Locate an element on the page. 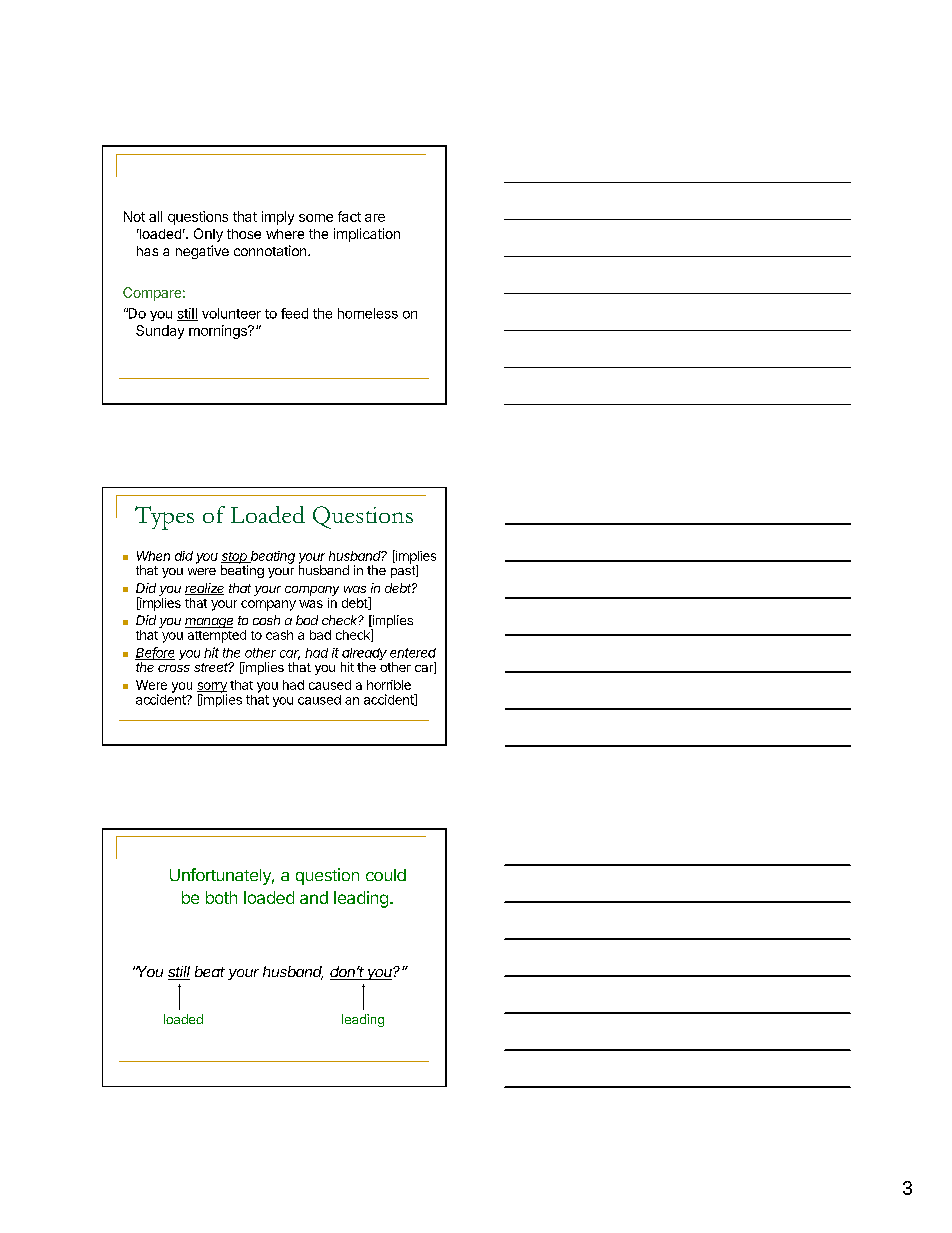 The height and width of the page is (1233, 952). past is located at coordinates (404, 571).
